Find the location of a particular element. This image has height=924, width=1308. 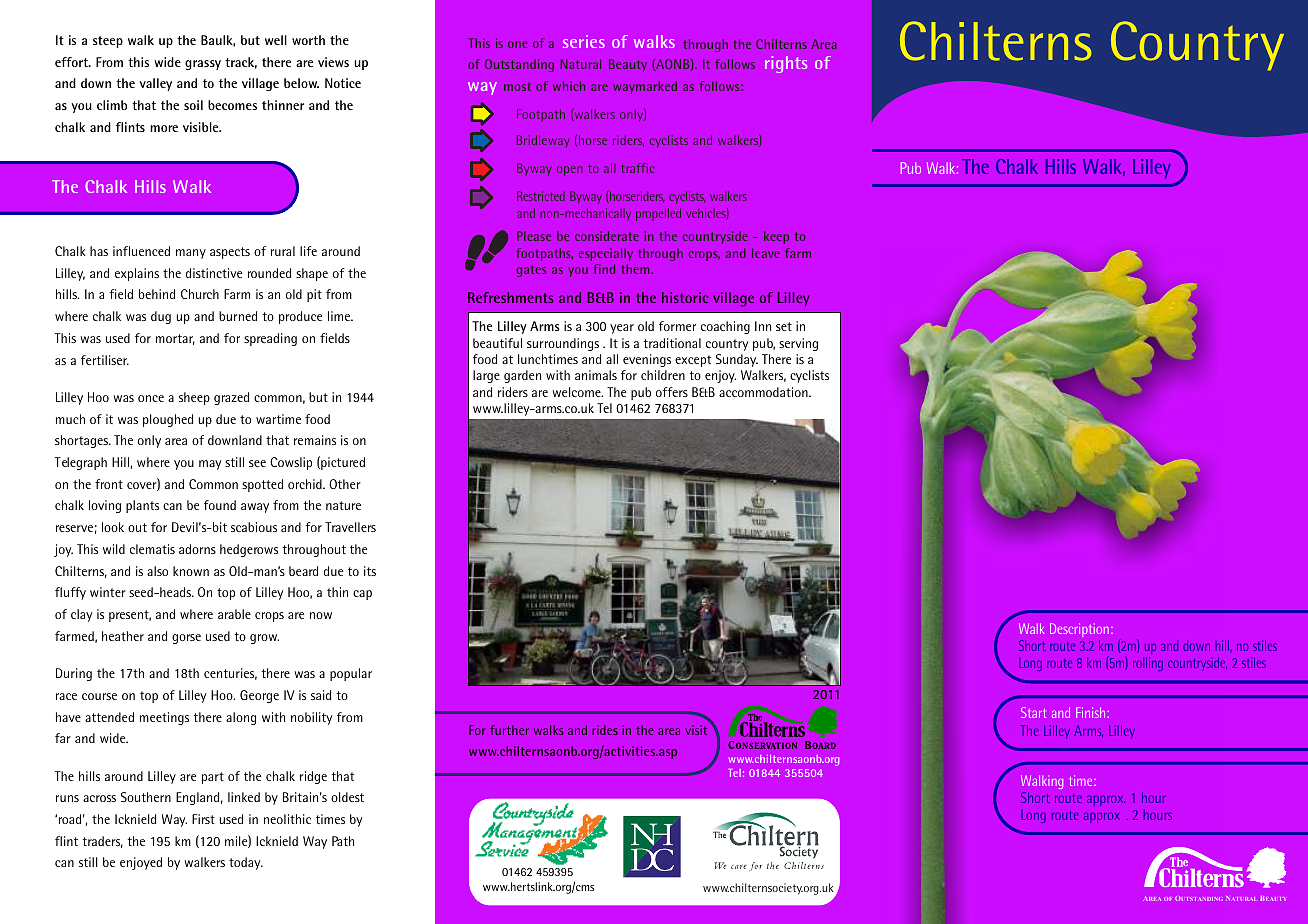

dug is located at coordinates (161, 317).
